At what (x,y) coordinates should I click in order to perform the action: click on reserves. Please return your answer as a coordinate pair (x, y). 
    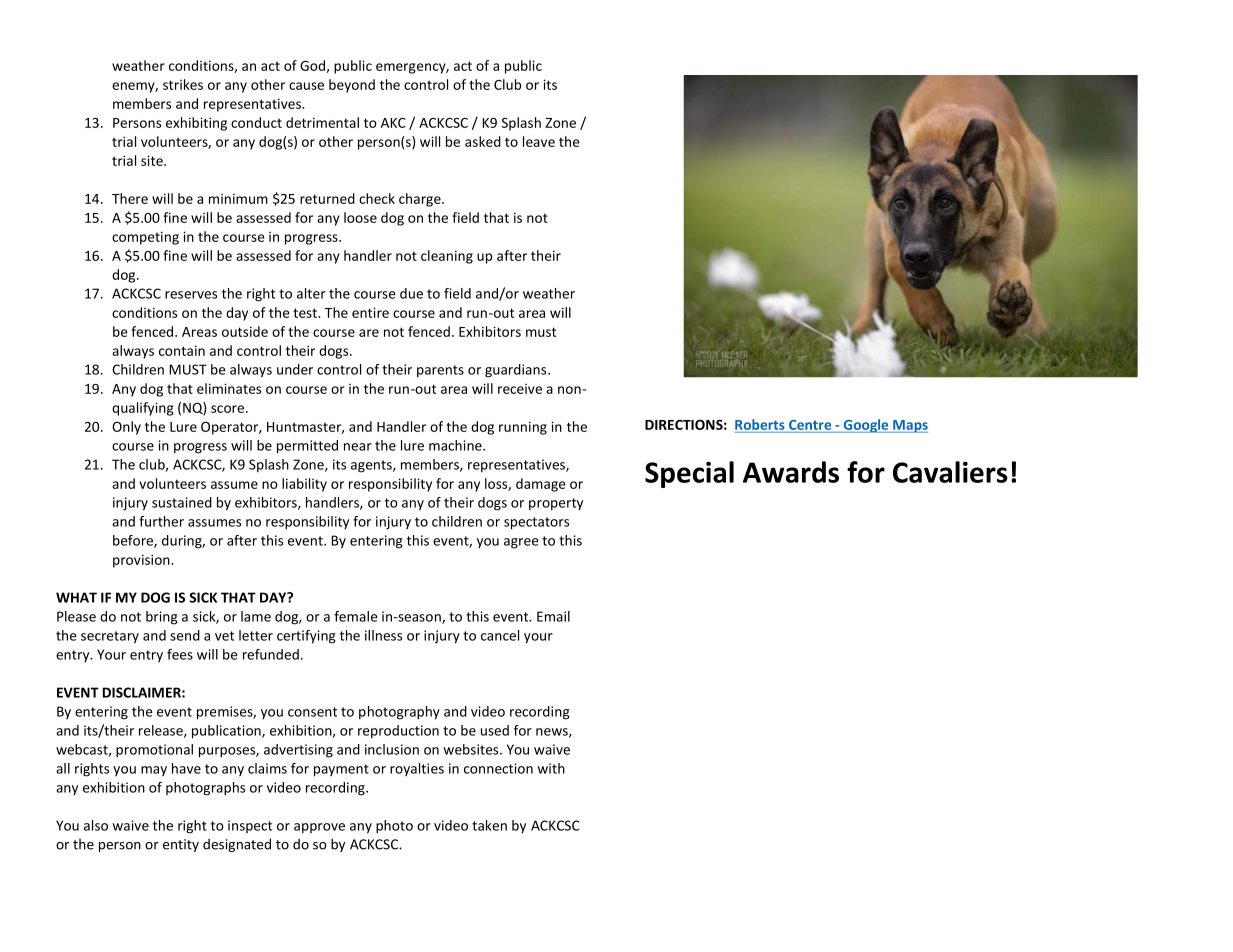
    Looking at the image, I should click on (191, 295).
